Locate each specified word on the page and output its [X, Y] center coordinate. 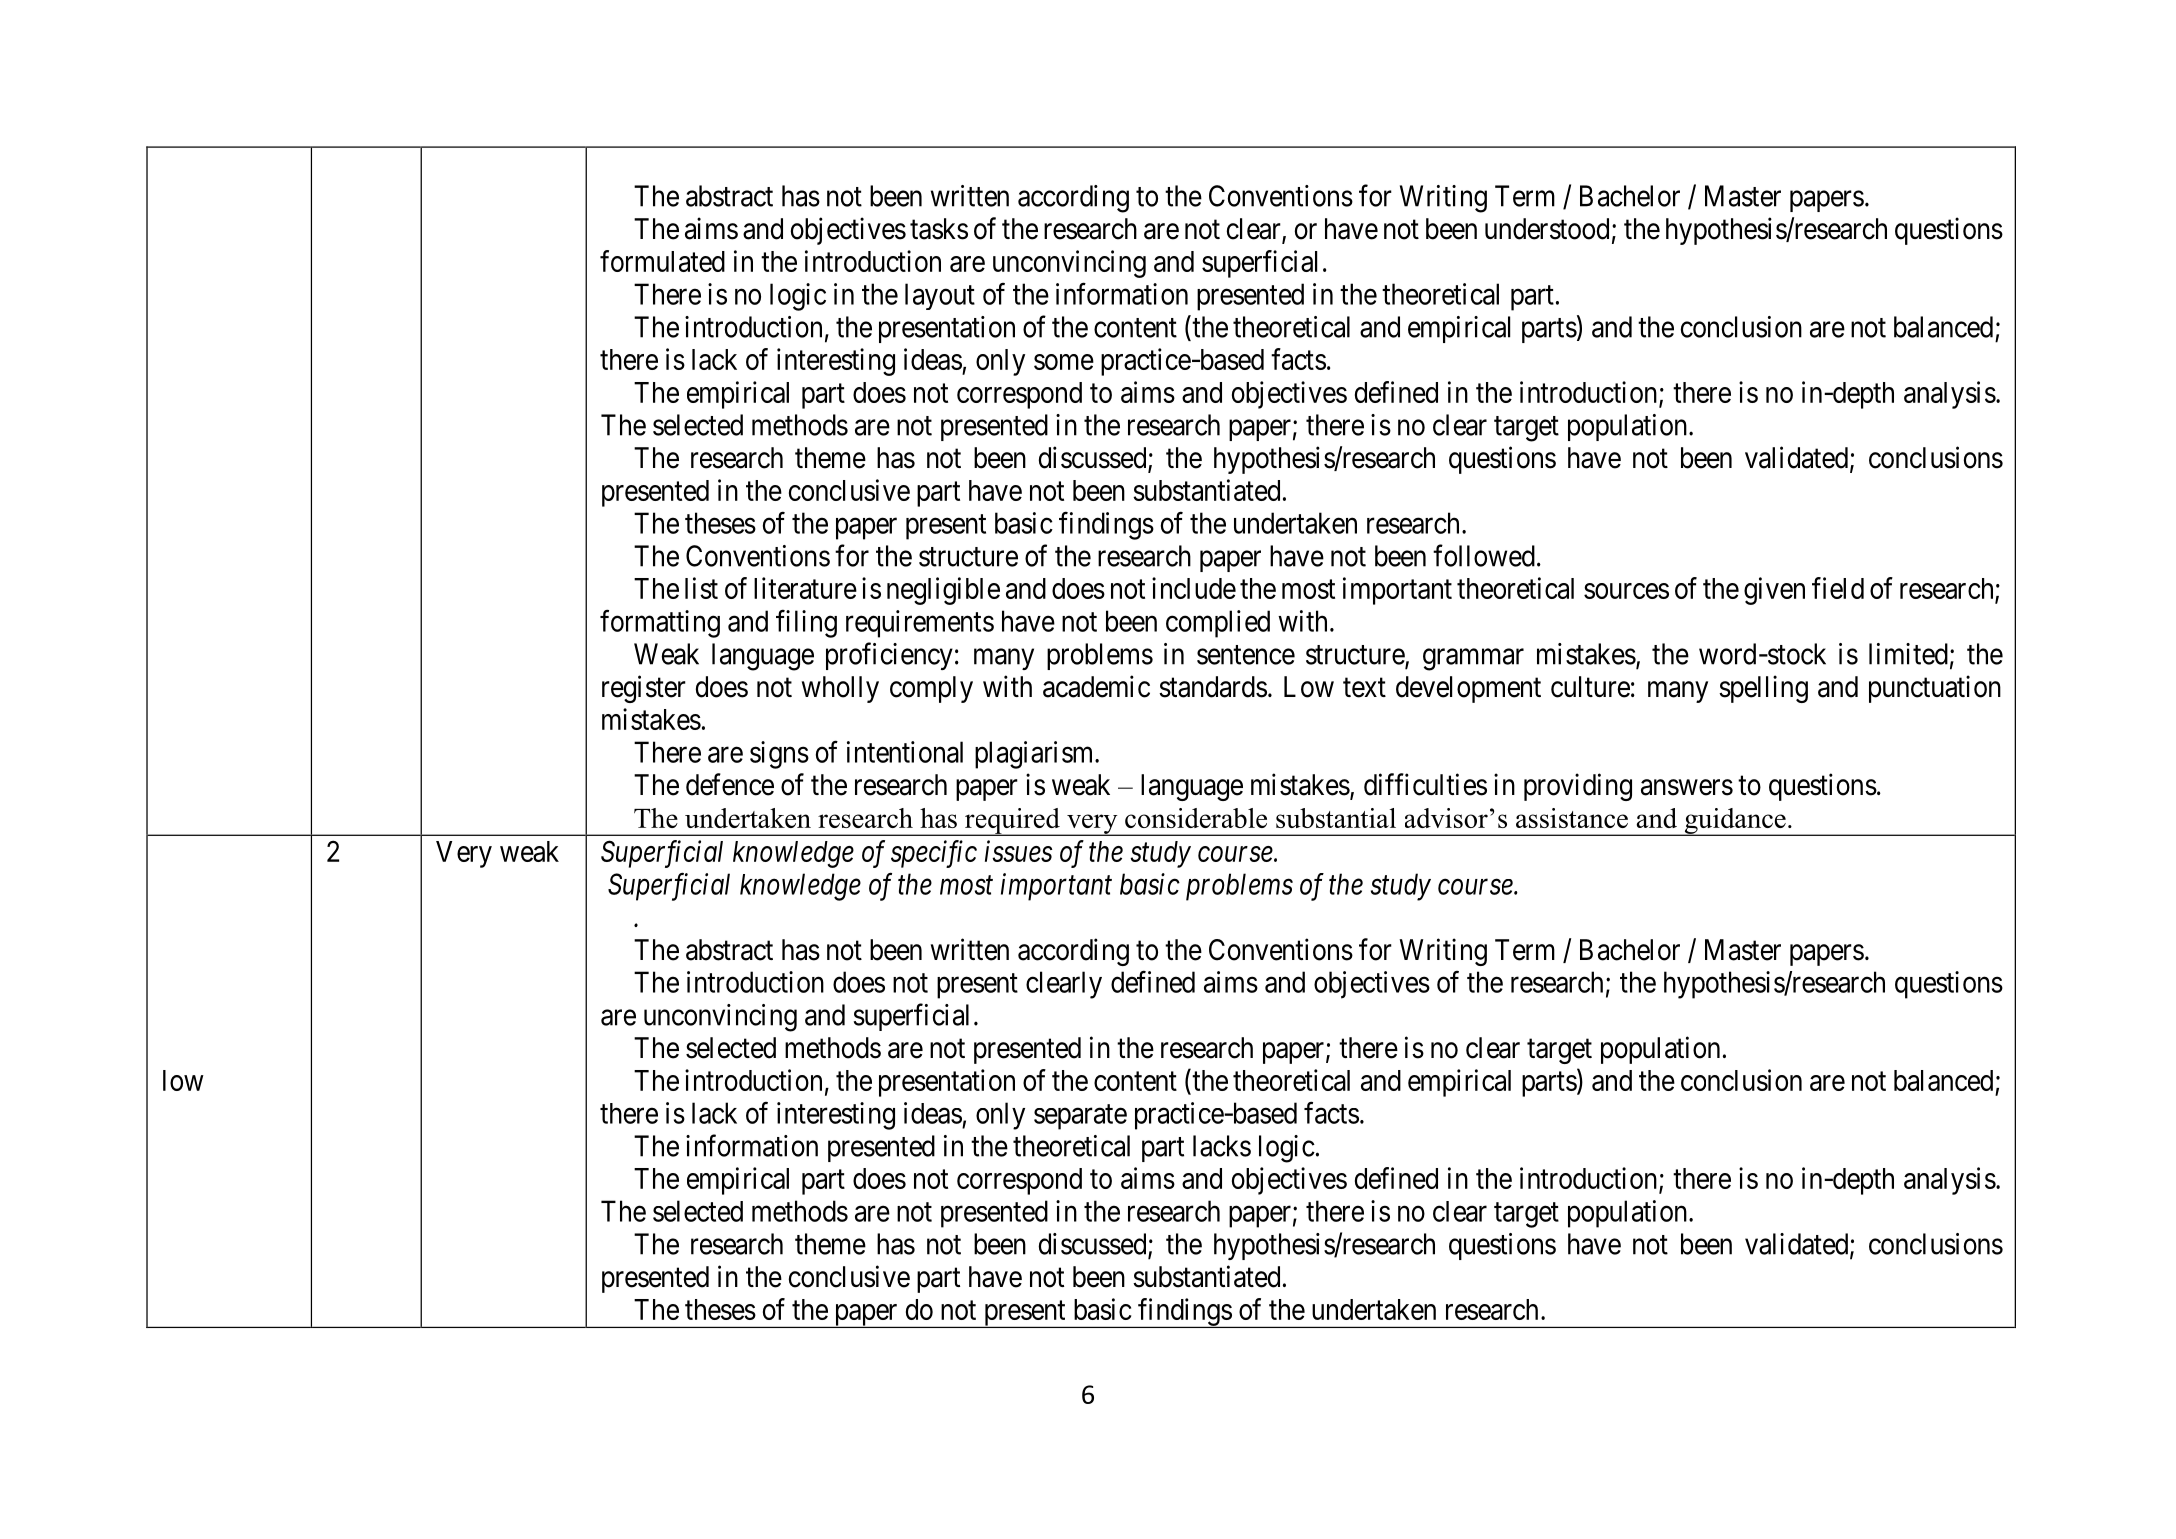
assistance [1572, 818]
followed [1484, 555]
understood [1547, 229]
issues [1018, 851]
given [1774, 591]
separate [1080, 1117]
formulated [662, 261]
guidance [1735, 822]
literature [805, 588]
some [1064, 362]
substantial [1336, 818]
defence [730, 784]
